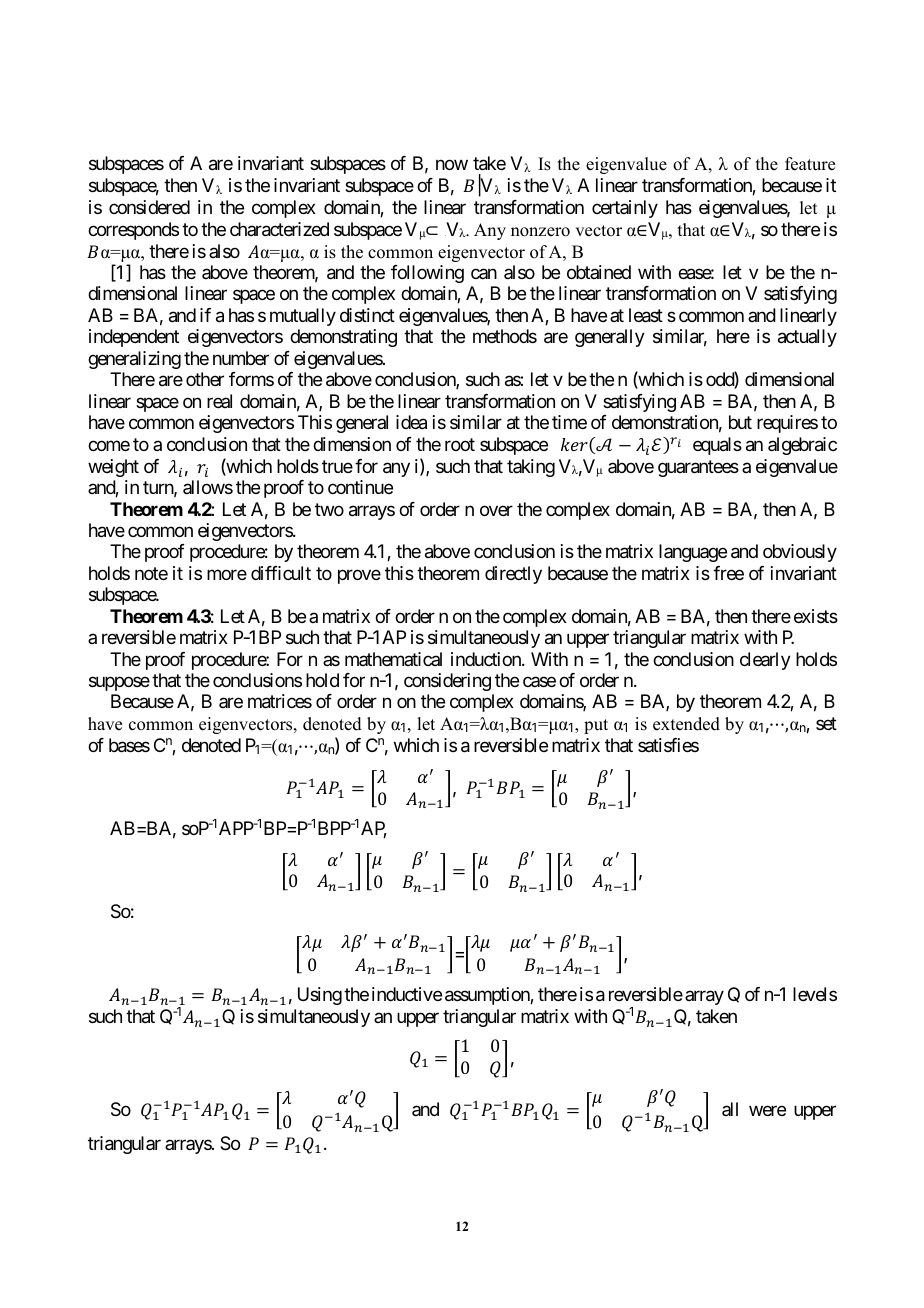 The width and height of the page is (924, 1308). Describe the element at coordinates (281, 573) in the page. I see `difficult` at that location.
